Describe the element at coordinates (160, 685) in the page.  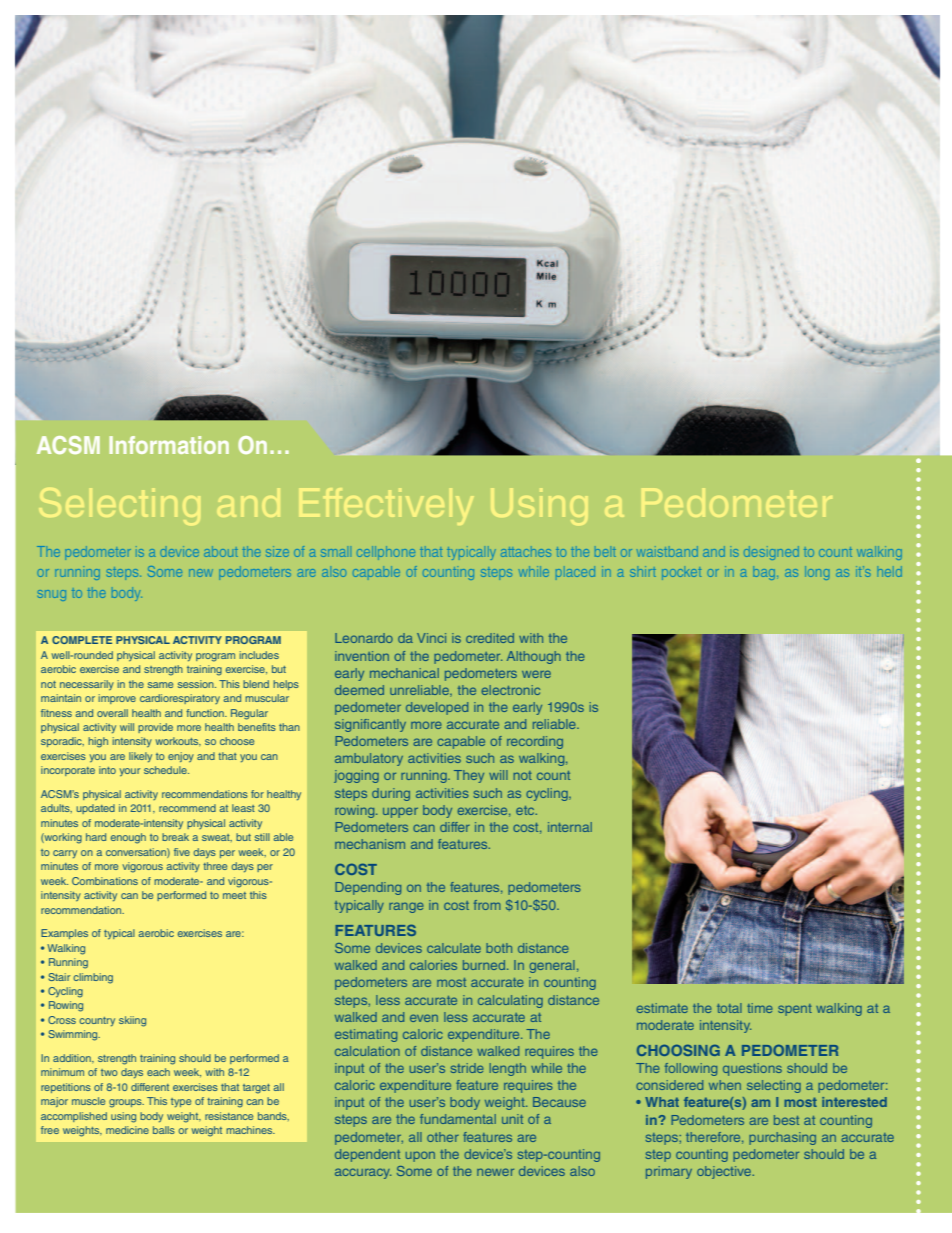
I see `same` at that location.
